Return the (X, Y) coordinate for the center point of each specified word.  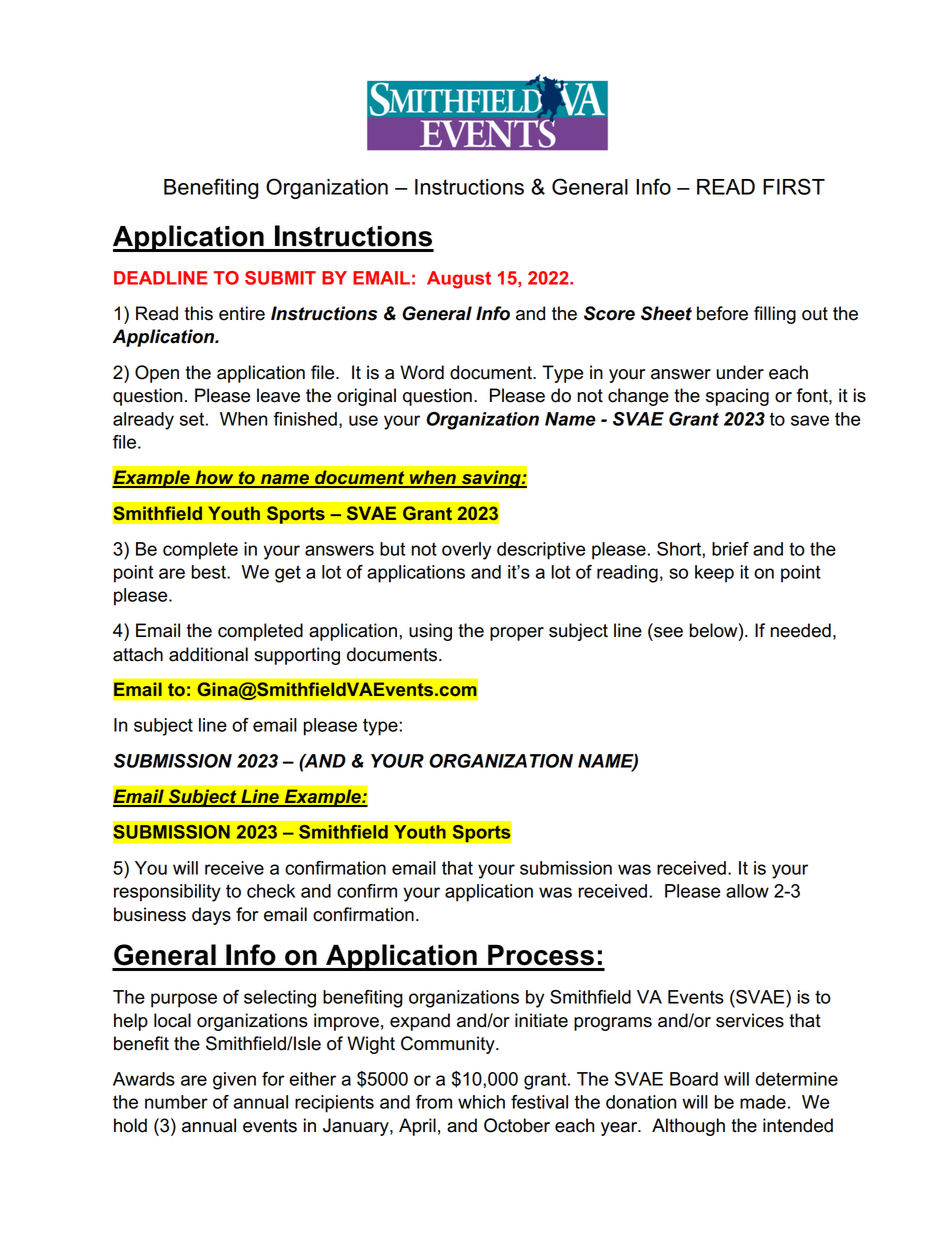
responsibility (167, 893)
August (459, 280)
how (214, 478)
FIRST (794, 186)
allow (747, 891)
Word (422, 372)
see (668, 632)
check (271, 891)
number (176, 1102)
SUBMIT (280, 278)
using (430, 632)
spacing (737, 397)
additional (208, 654)
